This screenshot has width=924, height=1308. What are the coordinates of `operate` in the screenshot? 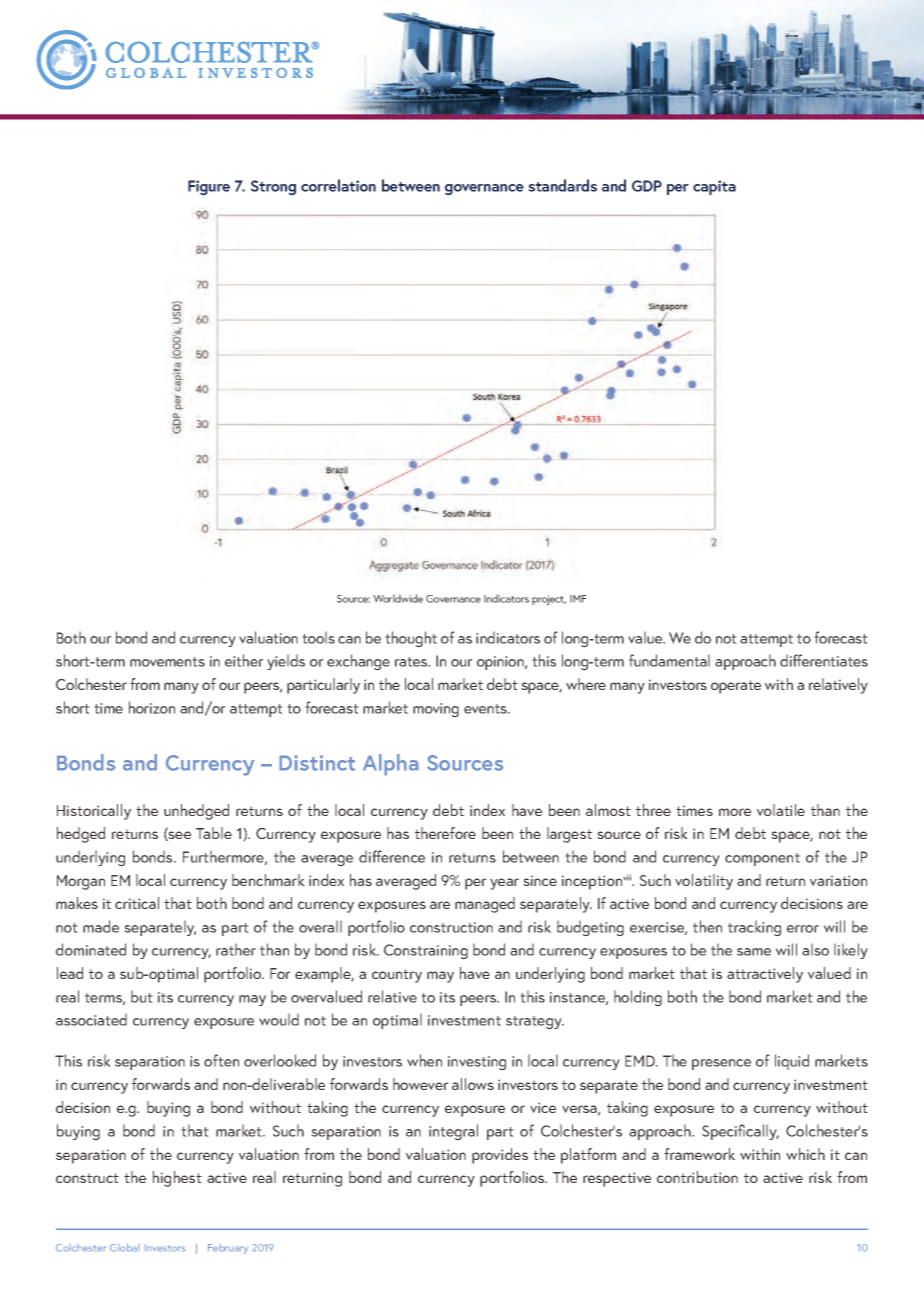 It's located at (736, 687).
